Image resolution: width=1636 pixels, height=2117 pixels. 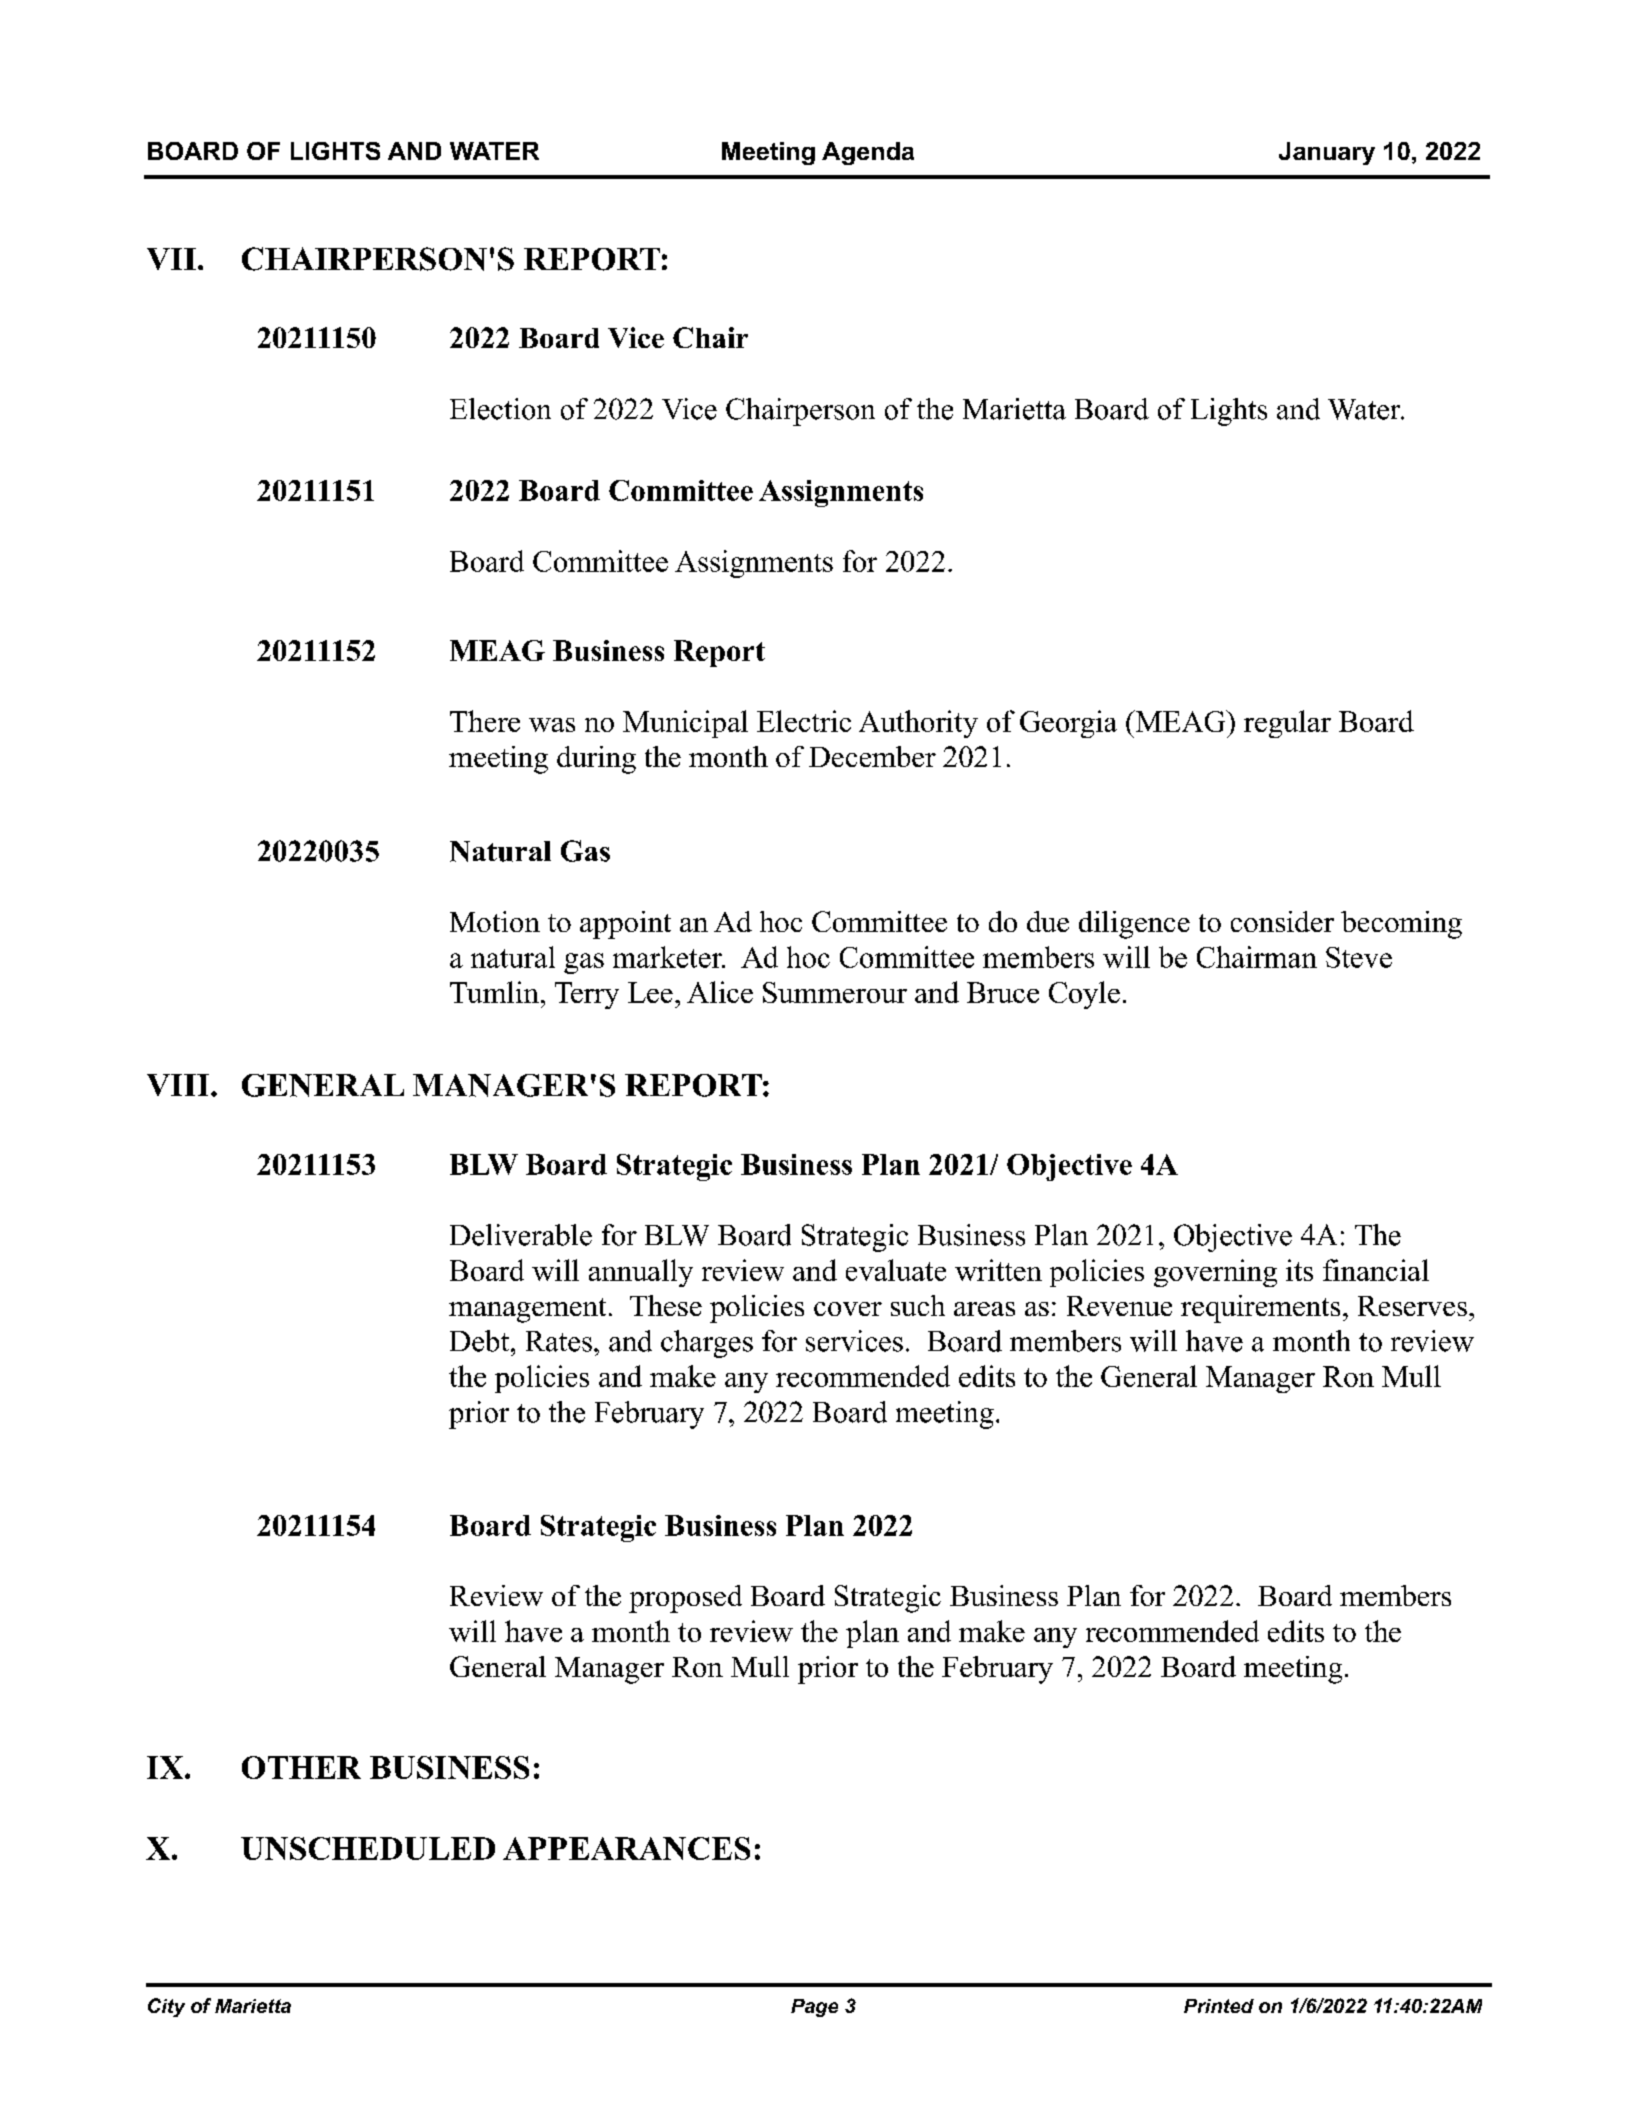 I want to click on UNSCHEDULED, so click(x=368, y=1848).
